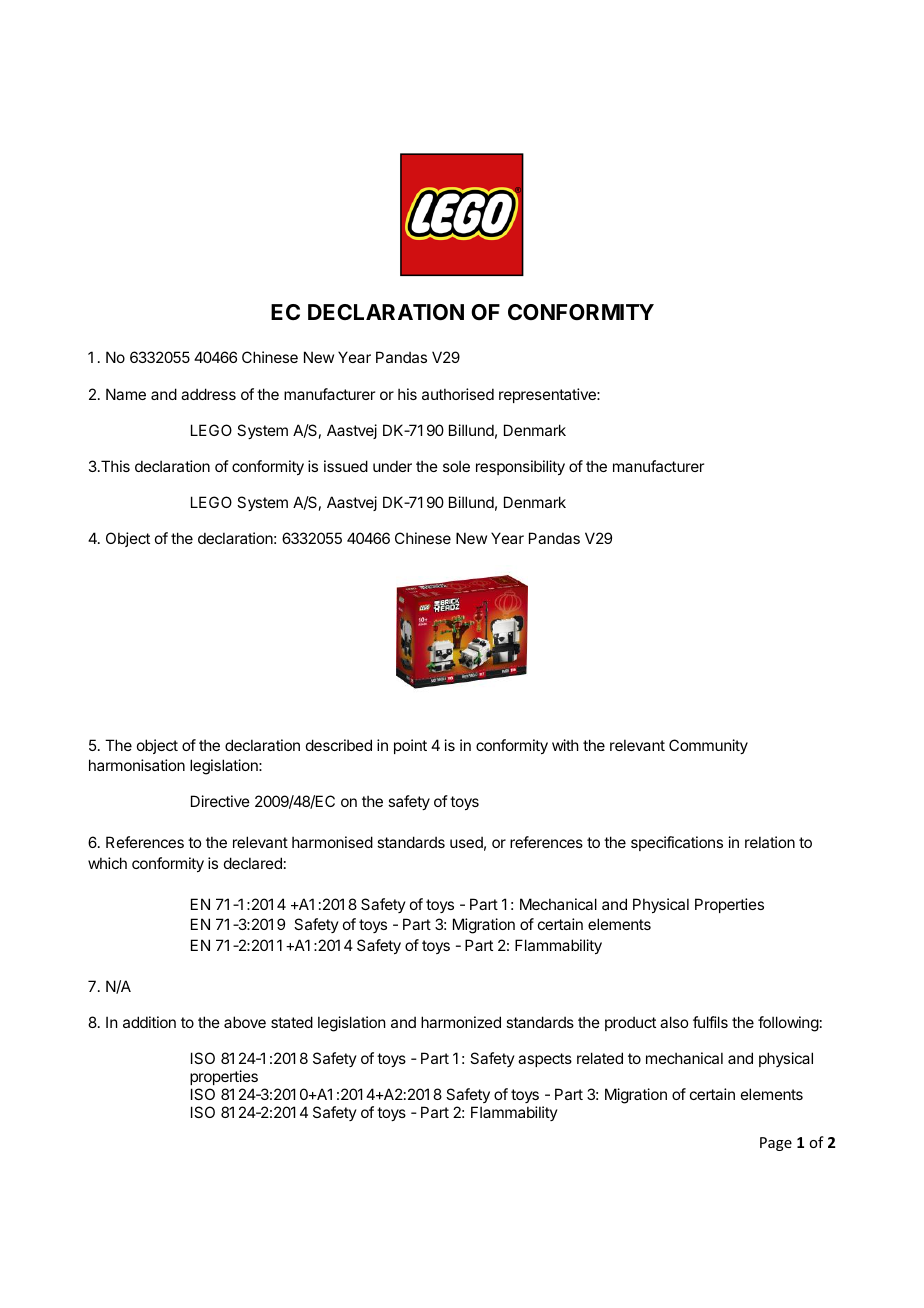  What do you see at coordinates (208, 394) in the screenshot?
I see `address` at bounding box center [208, 394].
